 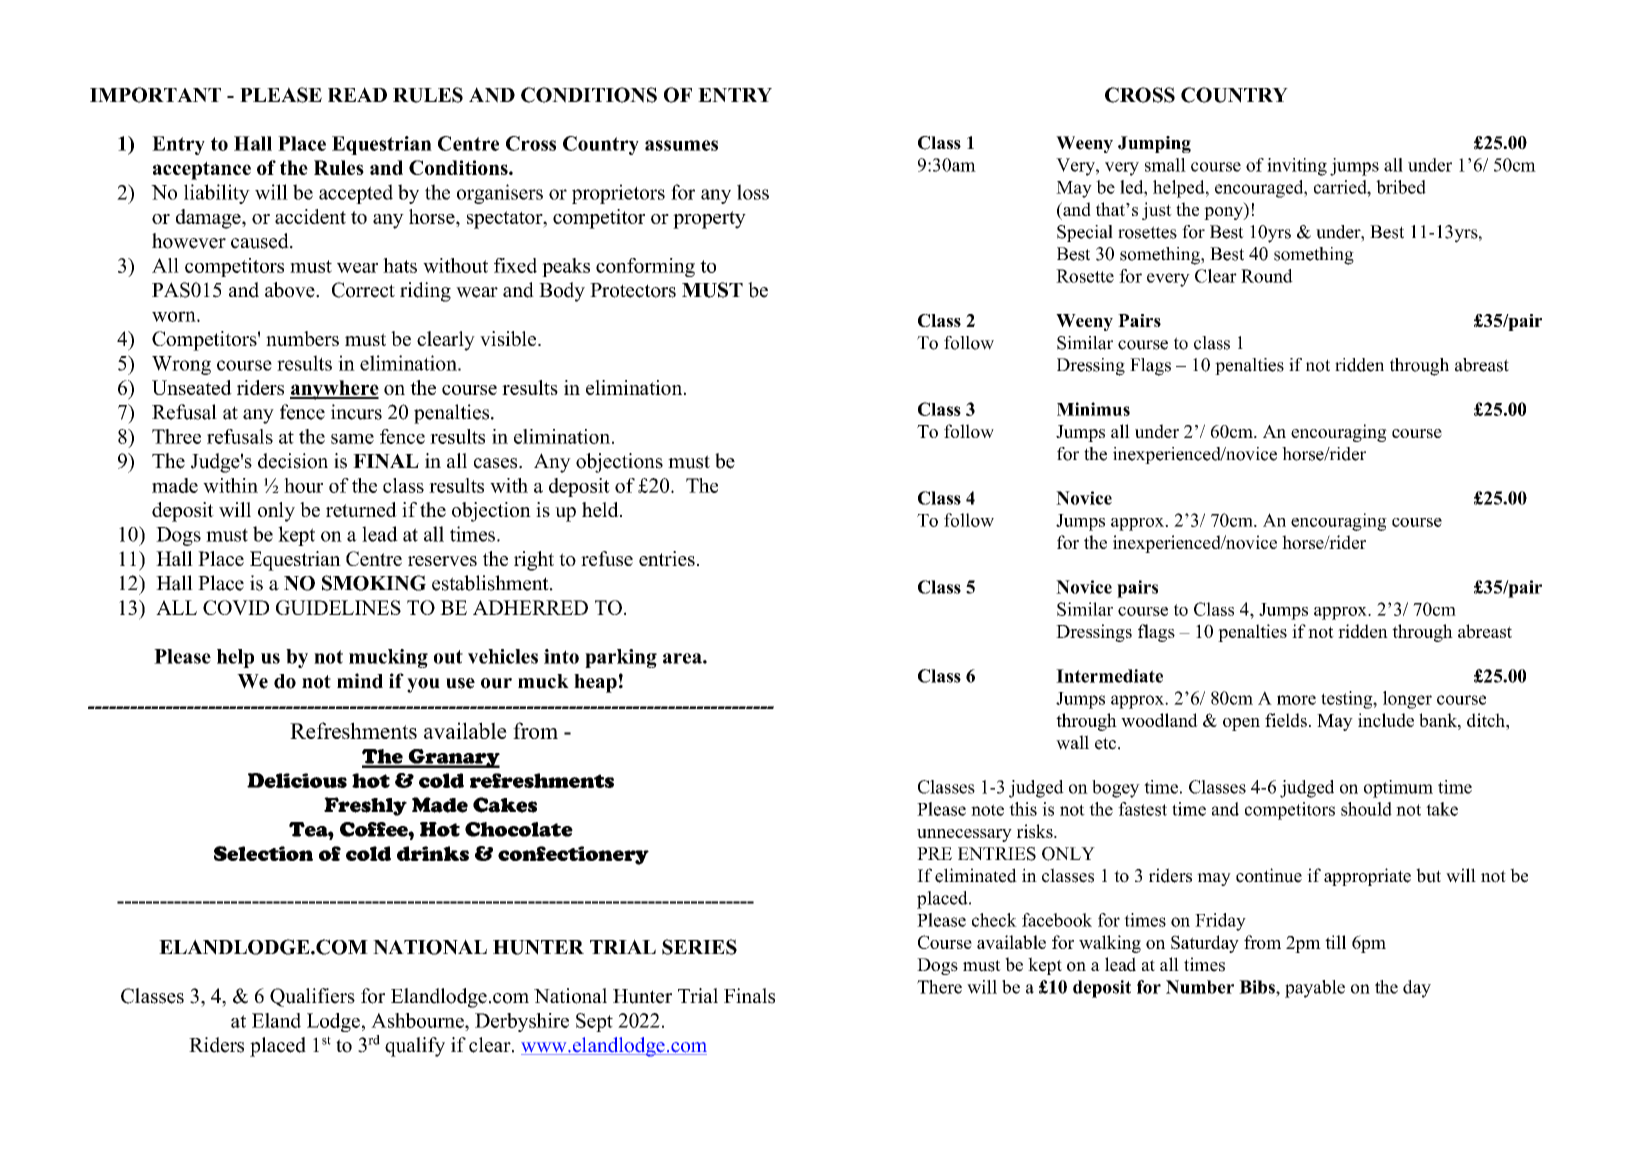 I want to click on READ, so click(x=357, y=94).
